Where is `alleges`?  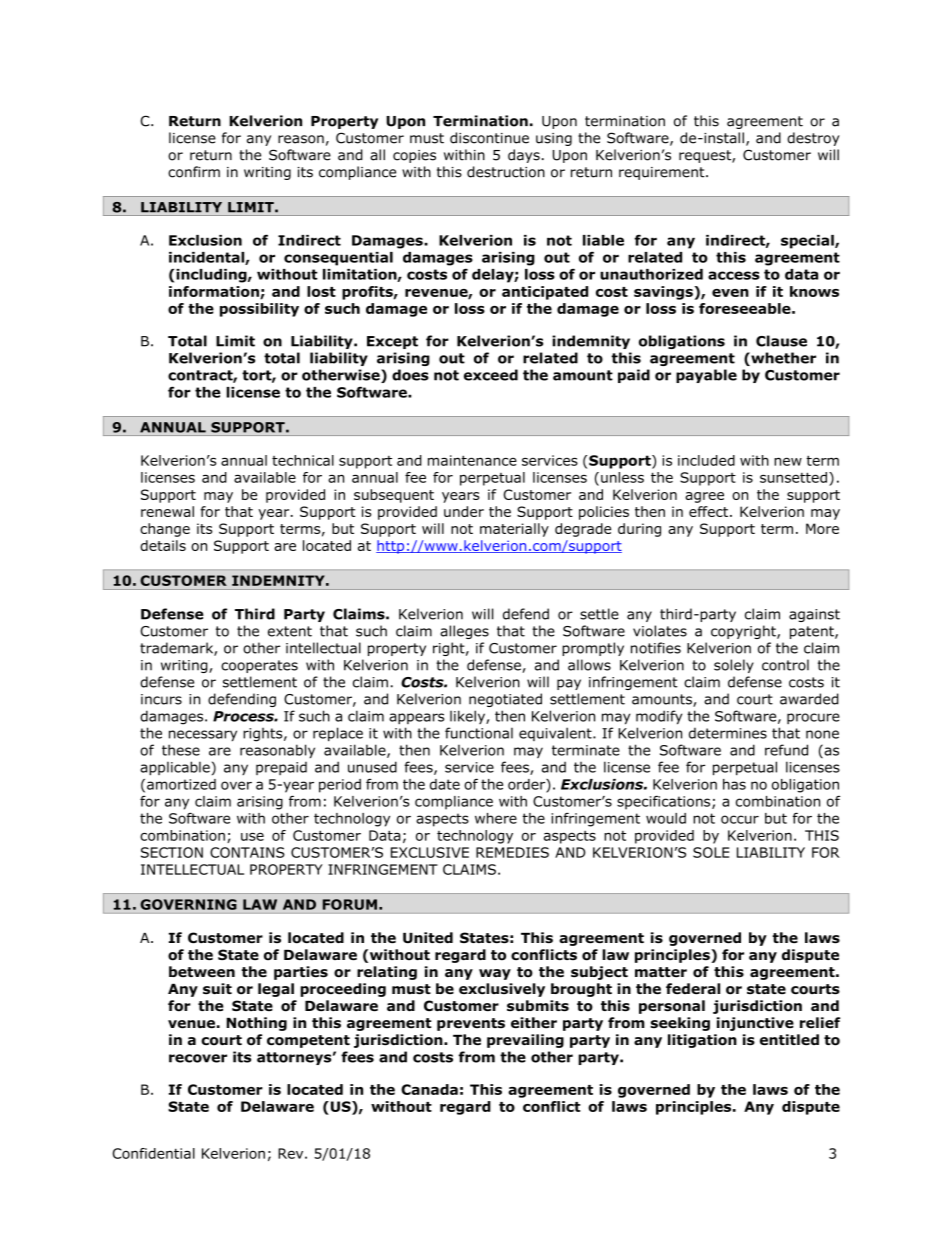
alleges is located at coordinates (464, 632).
